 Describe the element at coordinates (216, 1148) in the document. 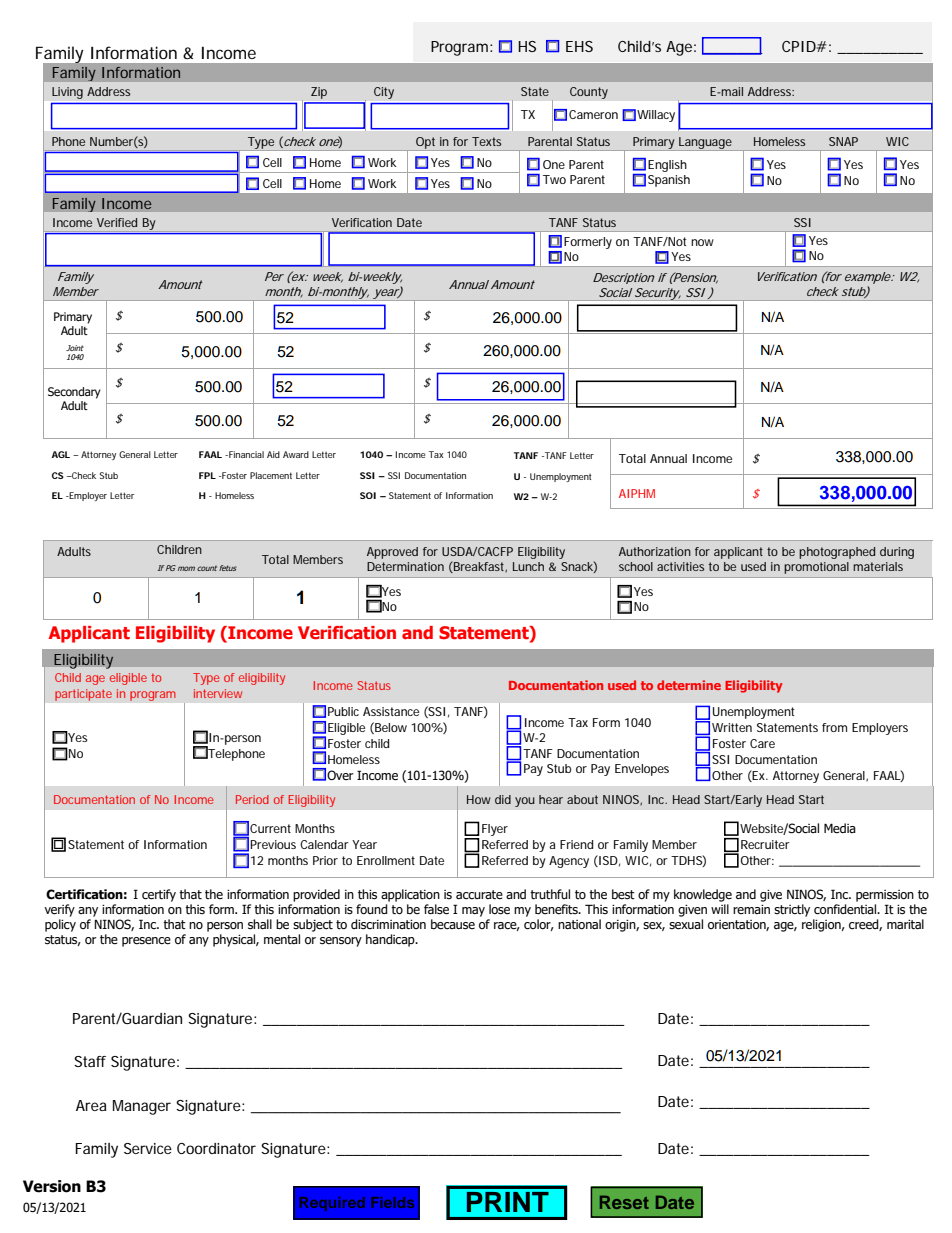

I see `Coordinator` at that location.
